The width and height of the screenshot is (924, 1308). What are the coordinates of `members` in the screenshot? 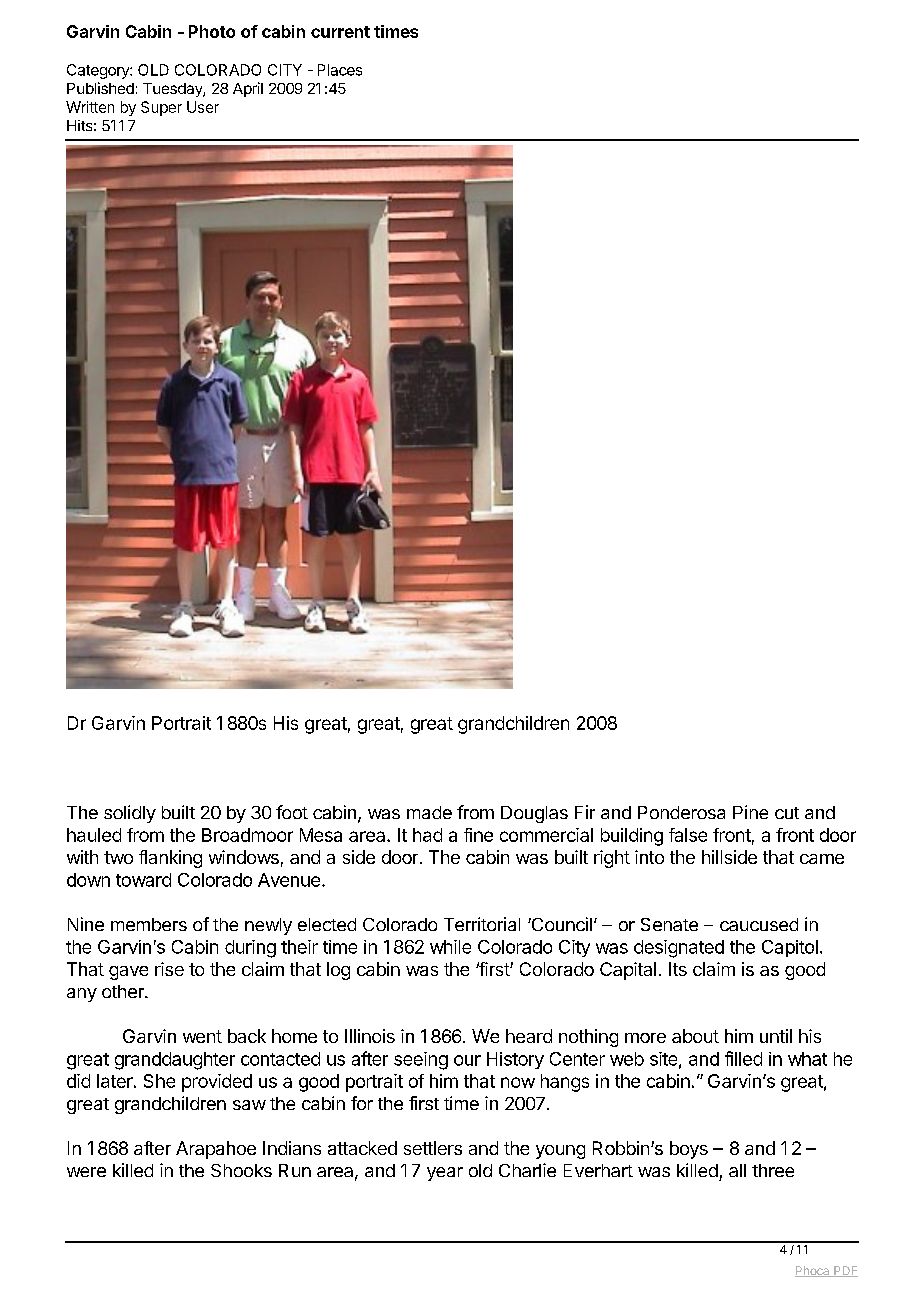 It's located at (149, 924).
